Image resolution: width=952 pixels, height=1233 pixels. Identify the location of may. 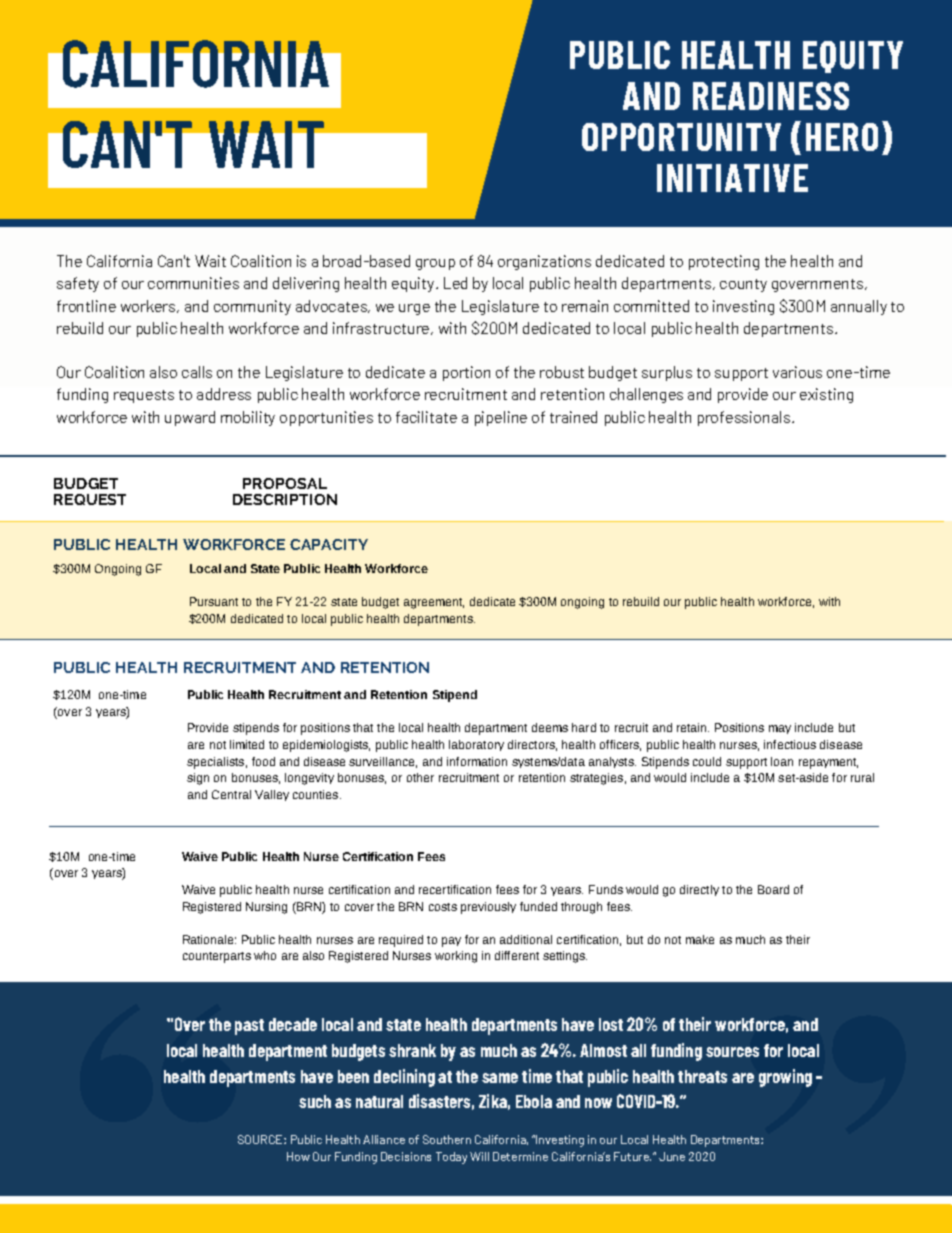
(780, 729).
